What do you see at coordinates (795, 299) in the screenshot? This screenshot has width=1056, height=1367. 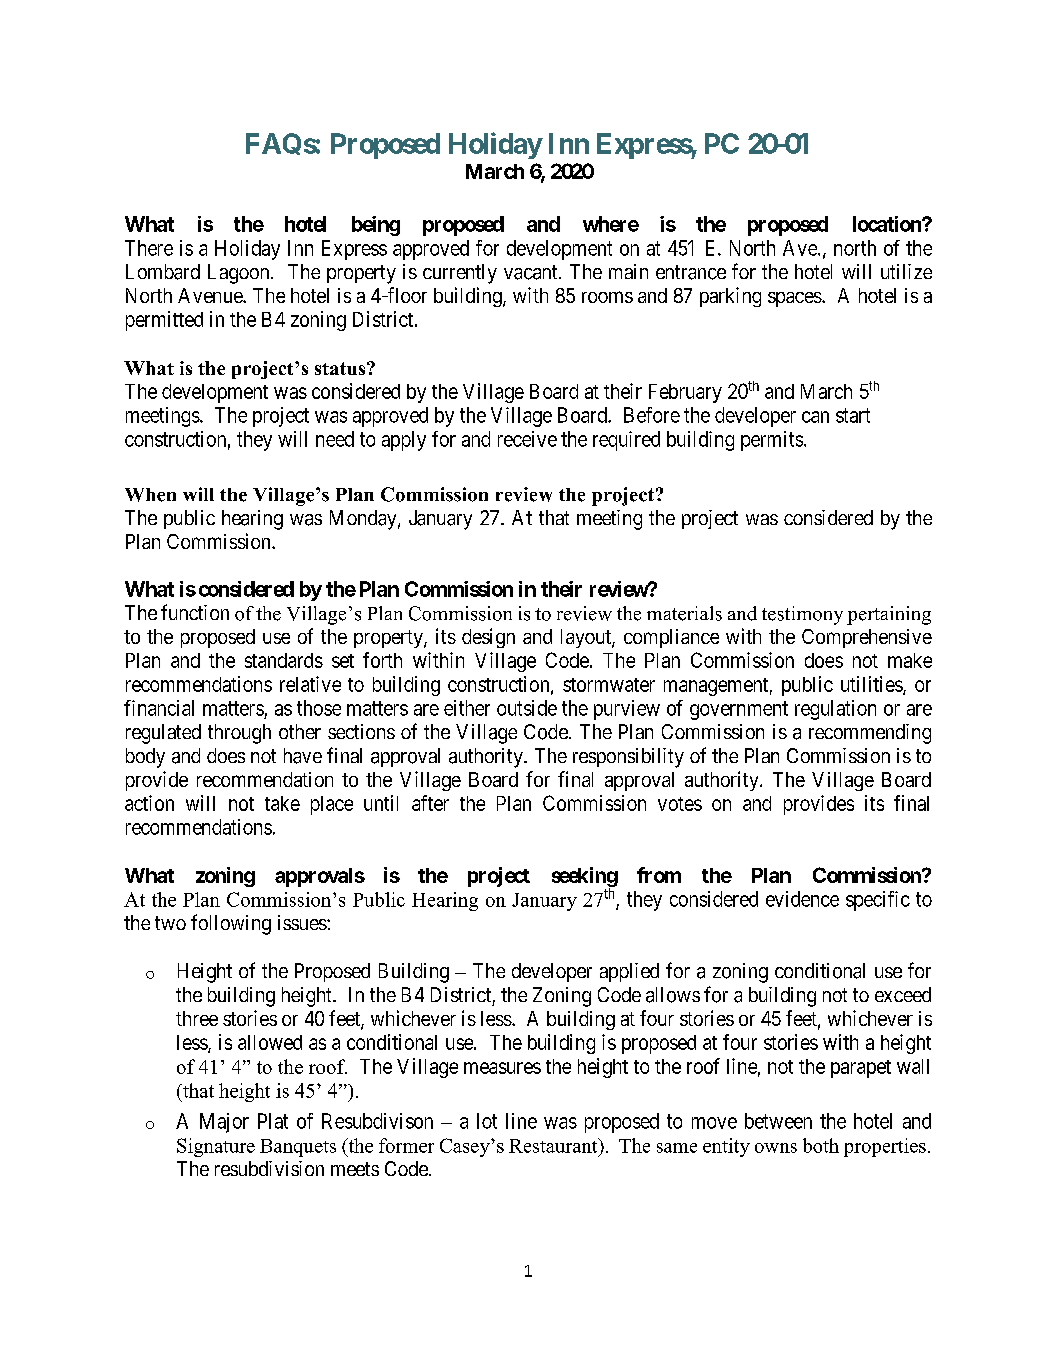 I see `spaces` at bounding box center [795, 299].
